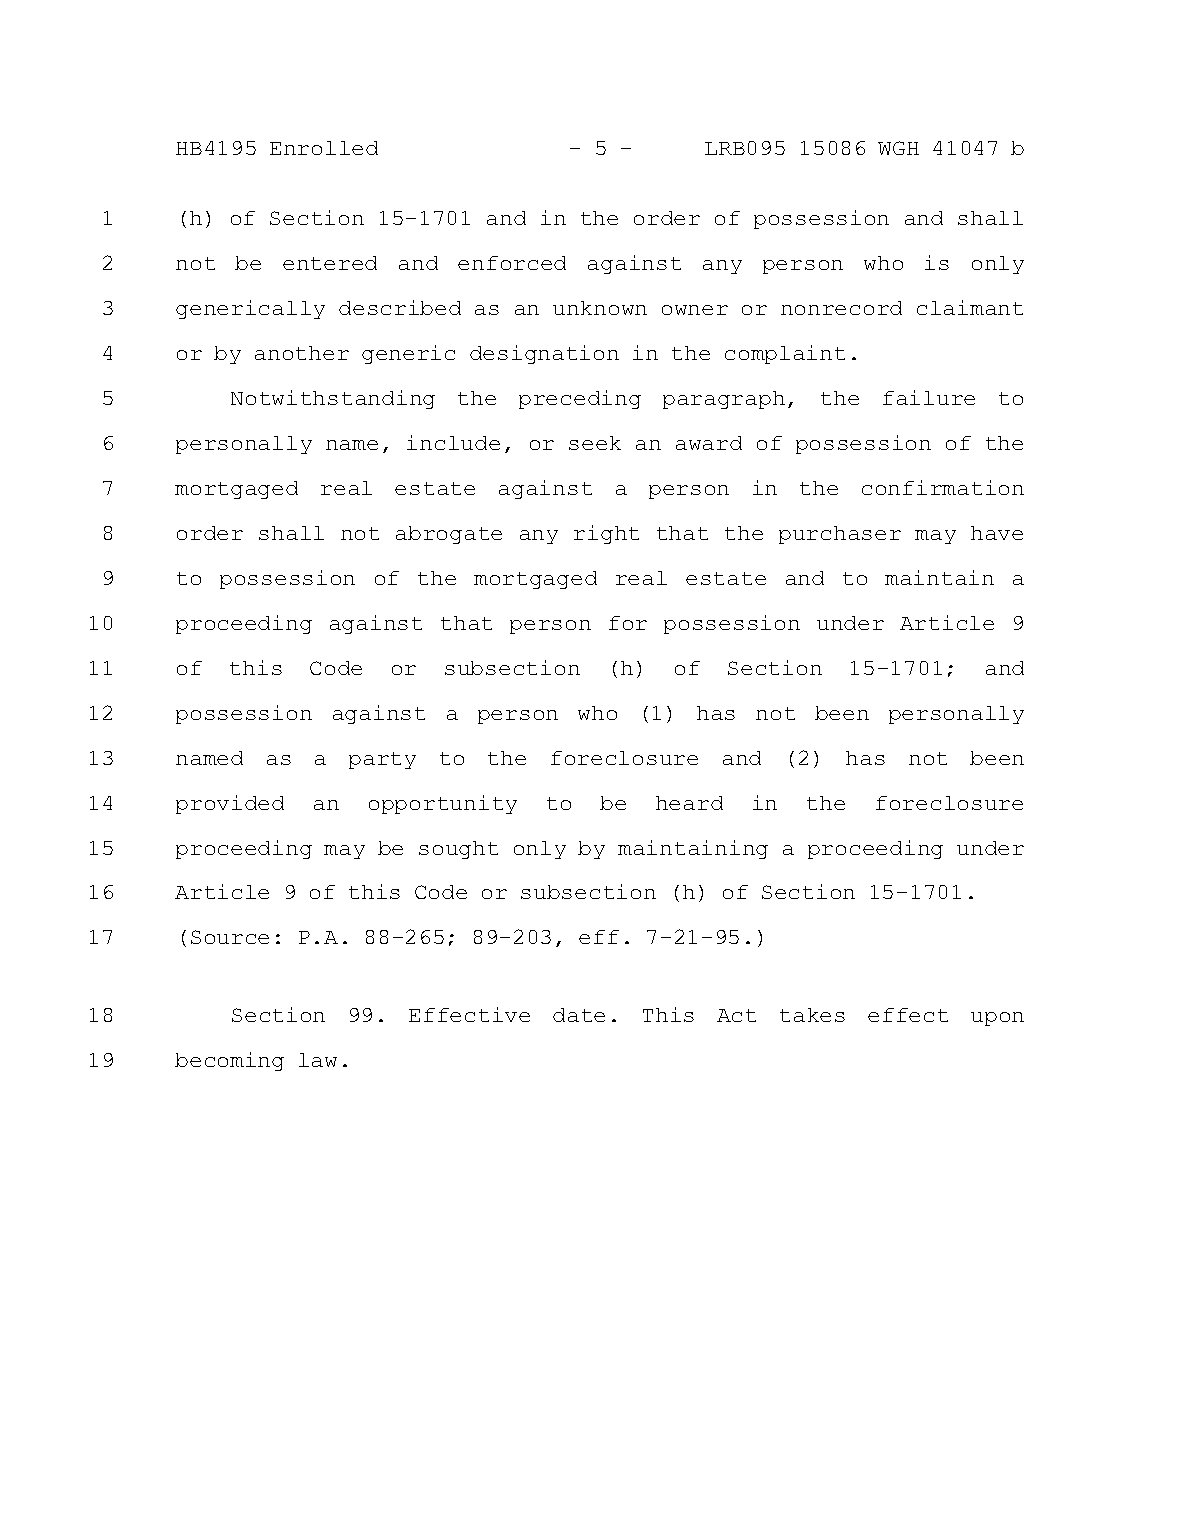  What do you see at coordinates (302, 353) in the screenshot?
I see `another` at bounding box center [302, 353].
